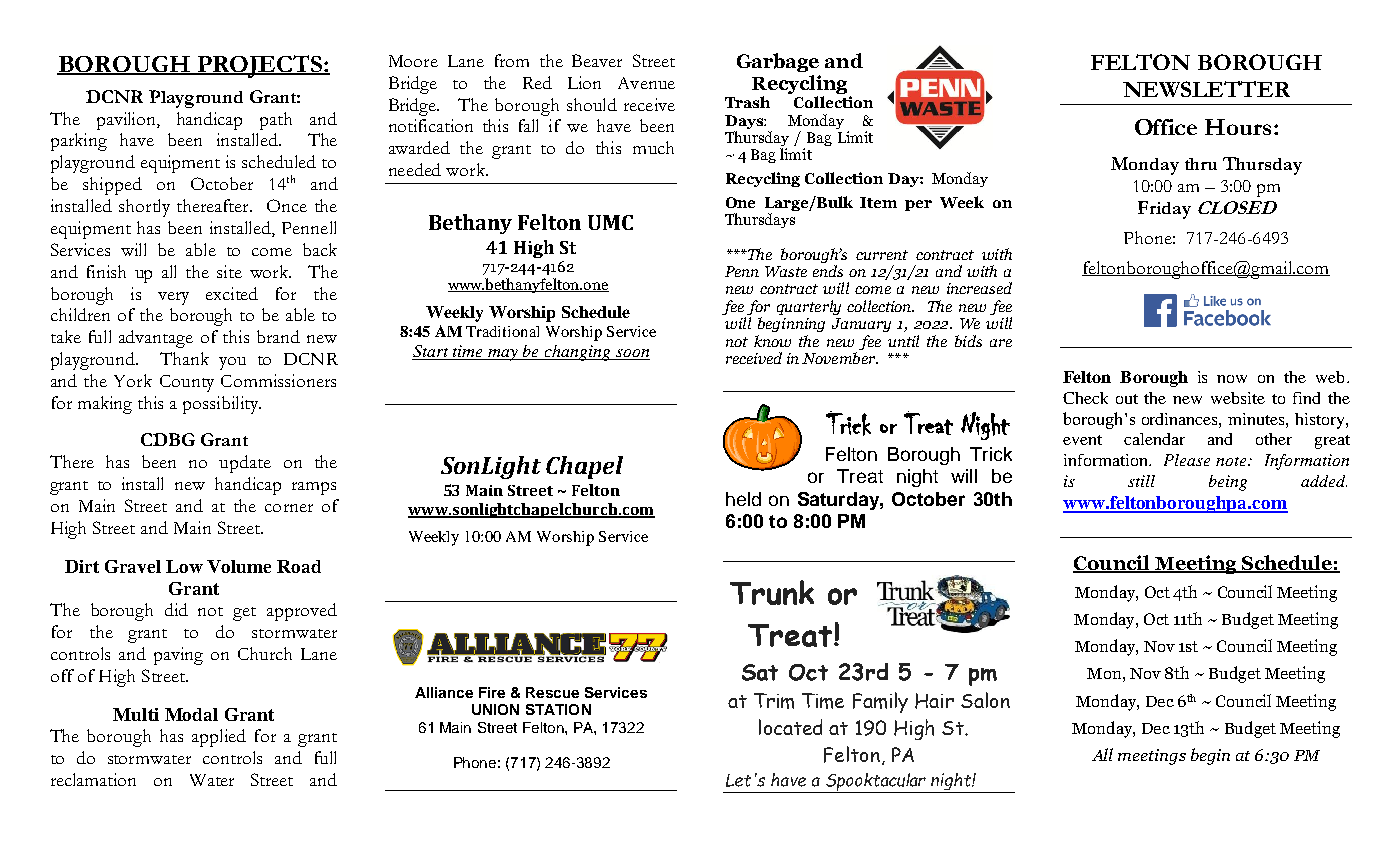 The height and width of the image is (850, 1400). Describe the element at coordinates (289, 508) in the image. I see `corner` at that location.
